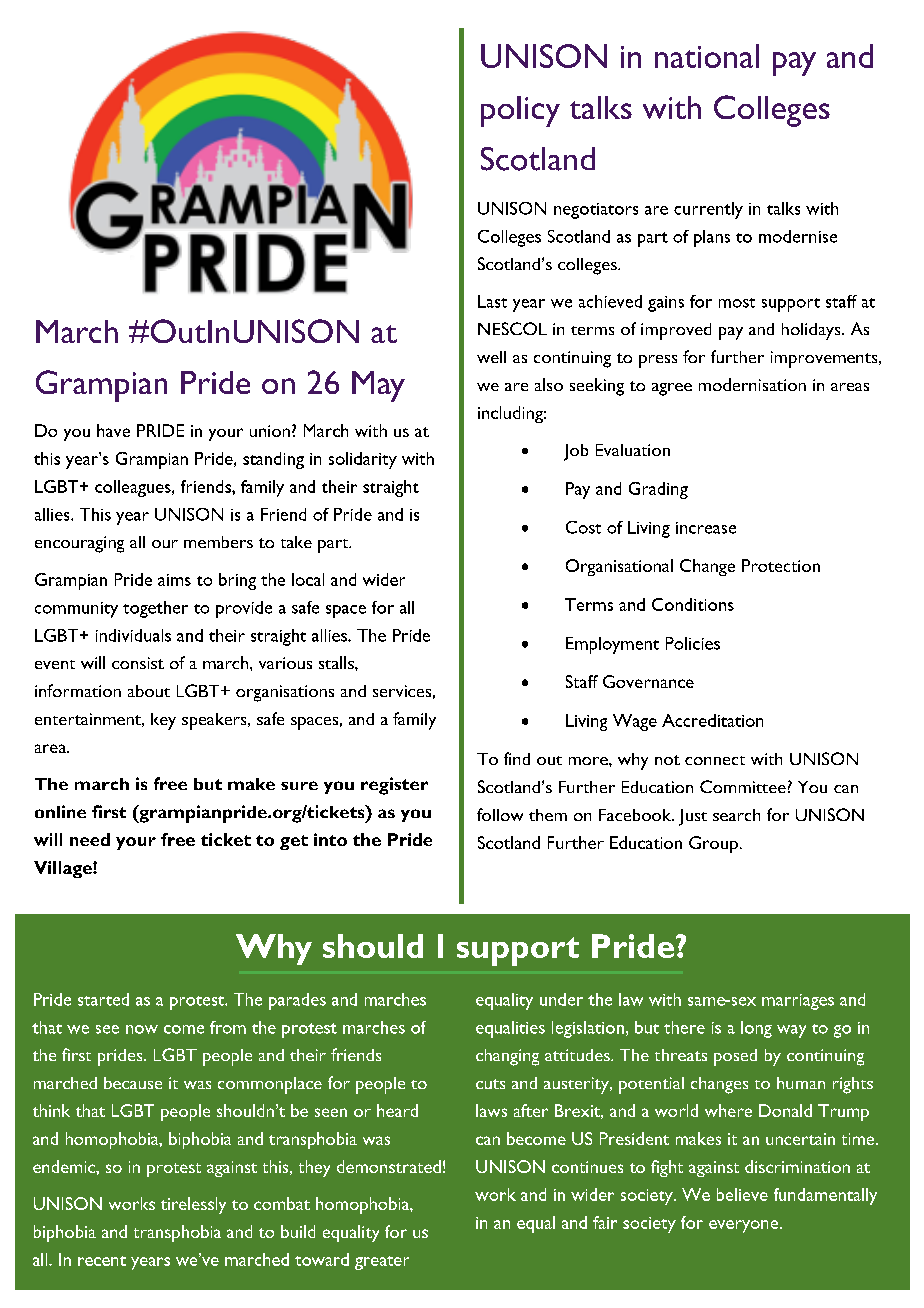  What do you see at coordinates (382, 1263) in the document?
I see `greater` at bounding box center [382, 1263].
